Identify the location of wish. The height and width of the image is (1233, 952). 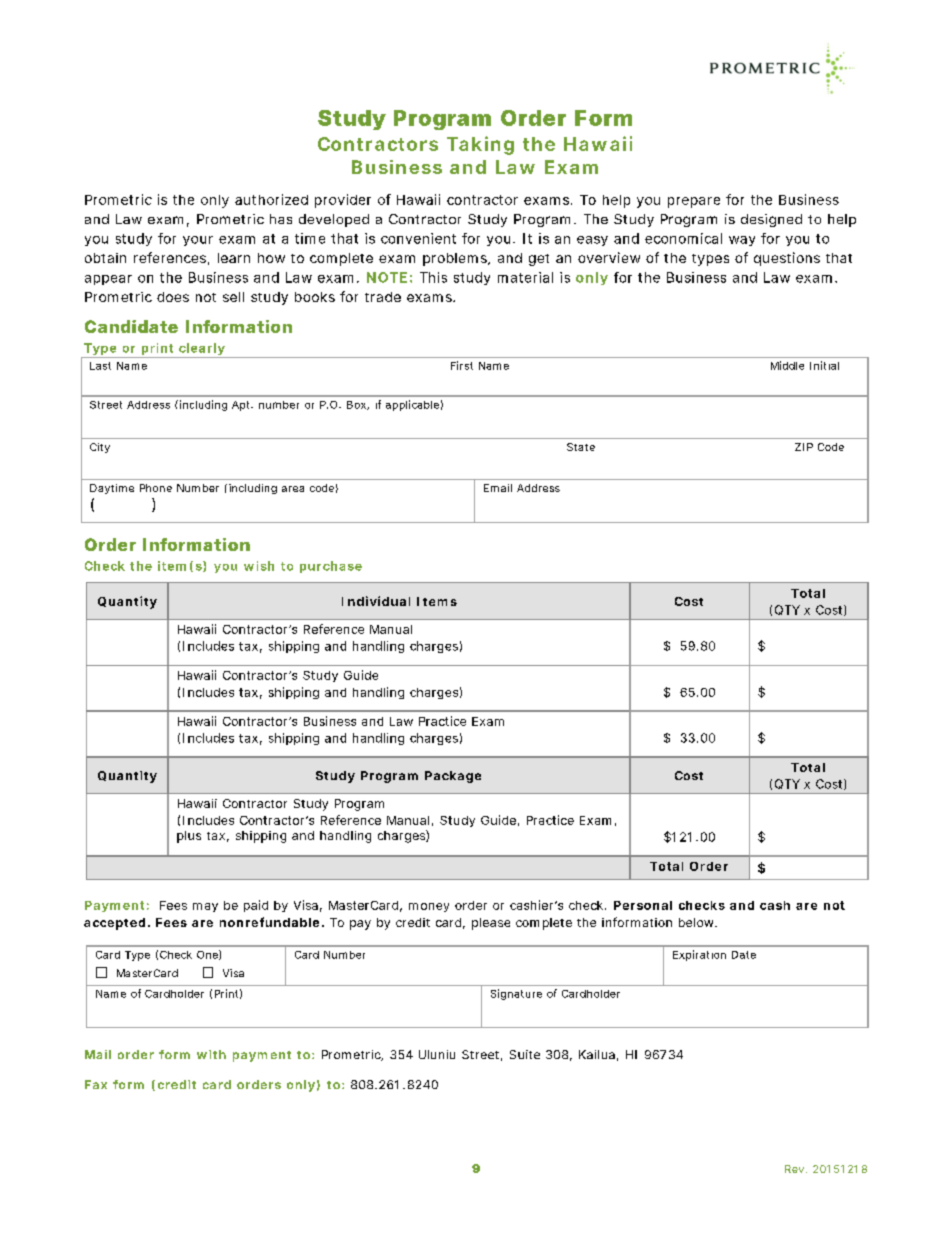
(259, 566).
